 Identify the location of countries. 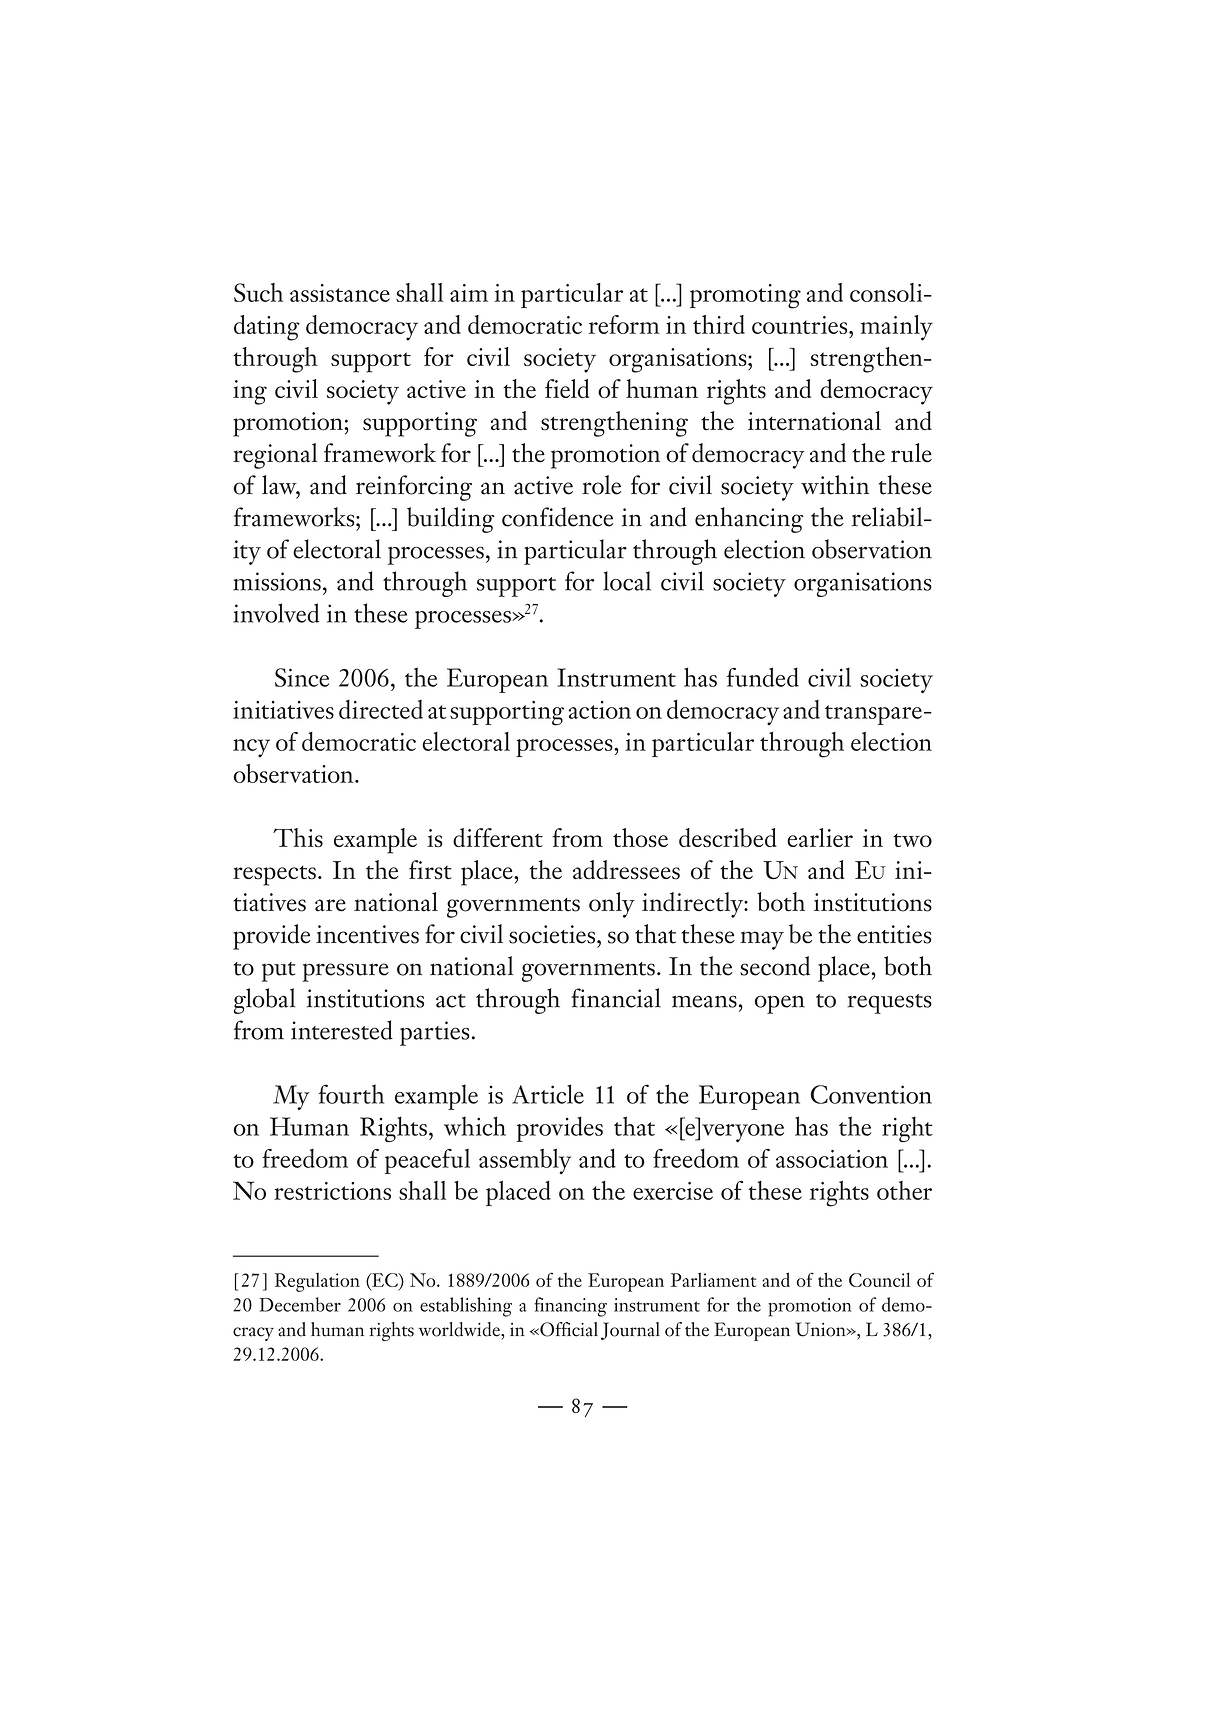
(801, 325).
